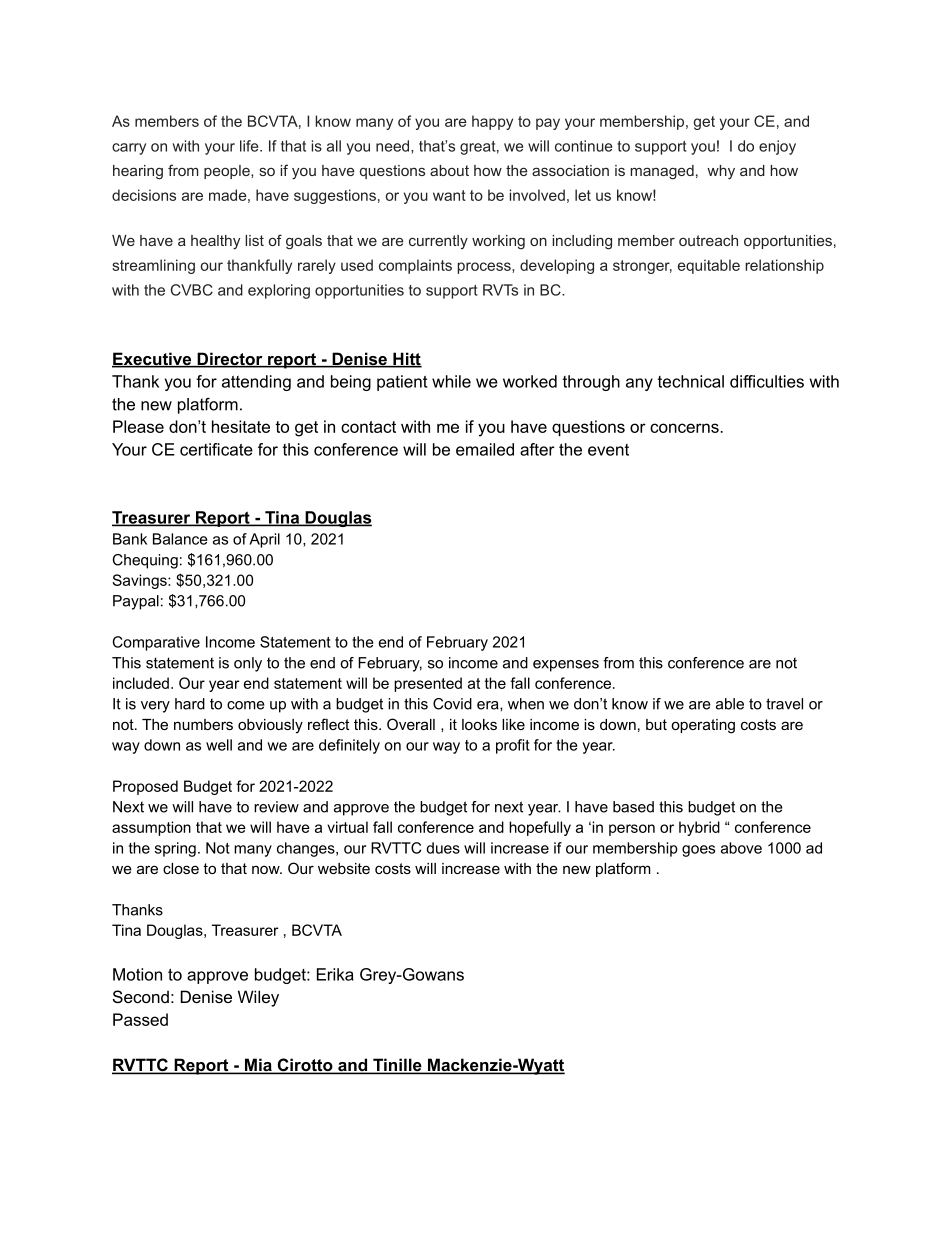  What do you see at coordinates (703, 726) in the screenshot?
I see `operating` at bounding box center [703, 726].
